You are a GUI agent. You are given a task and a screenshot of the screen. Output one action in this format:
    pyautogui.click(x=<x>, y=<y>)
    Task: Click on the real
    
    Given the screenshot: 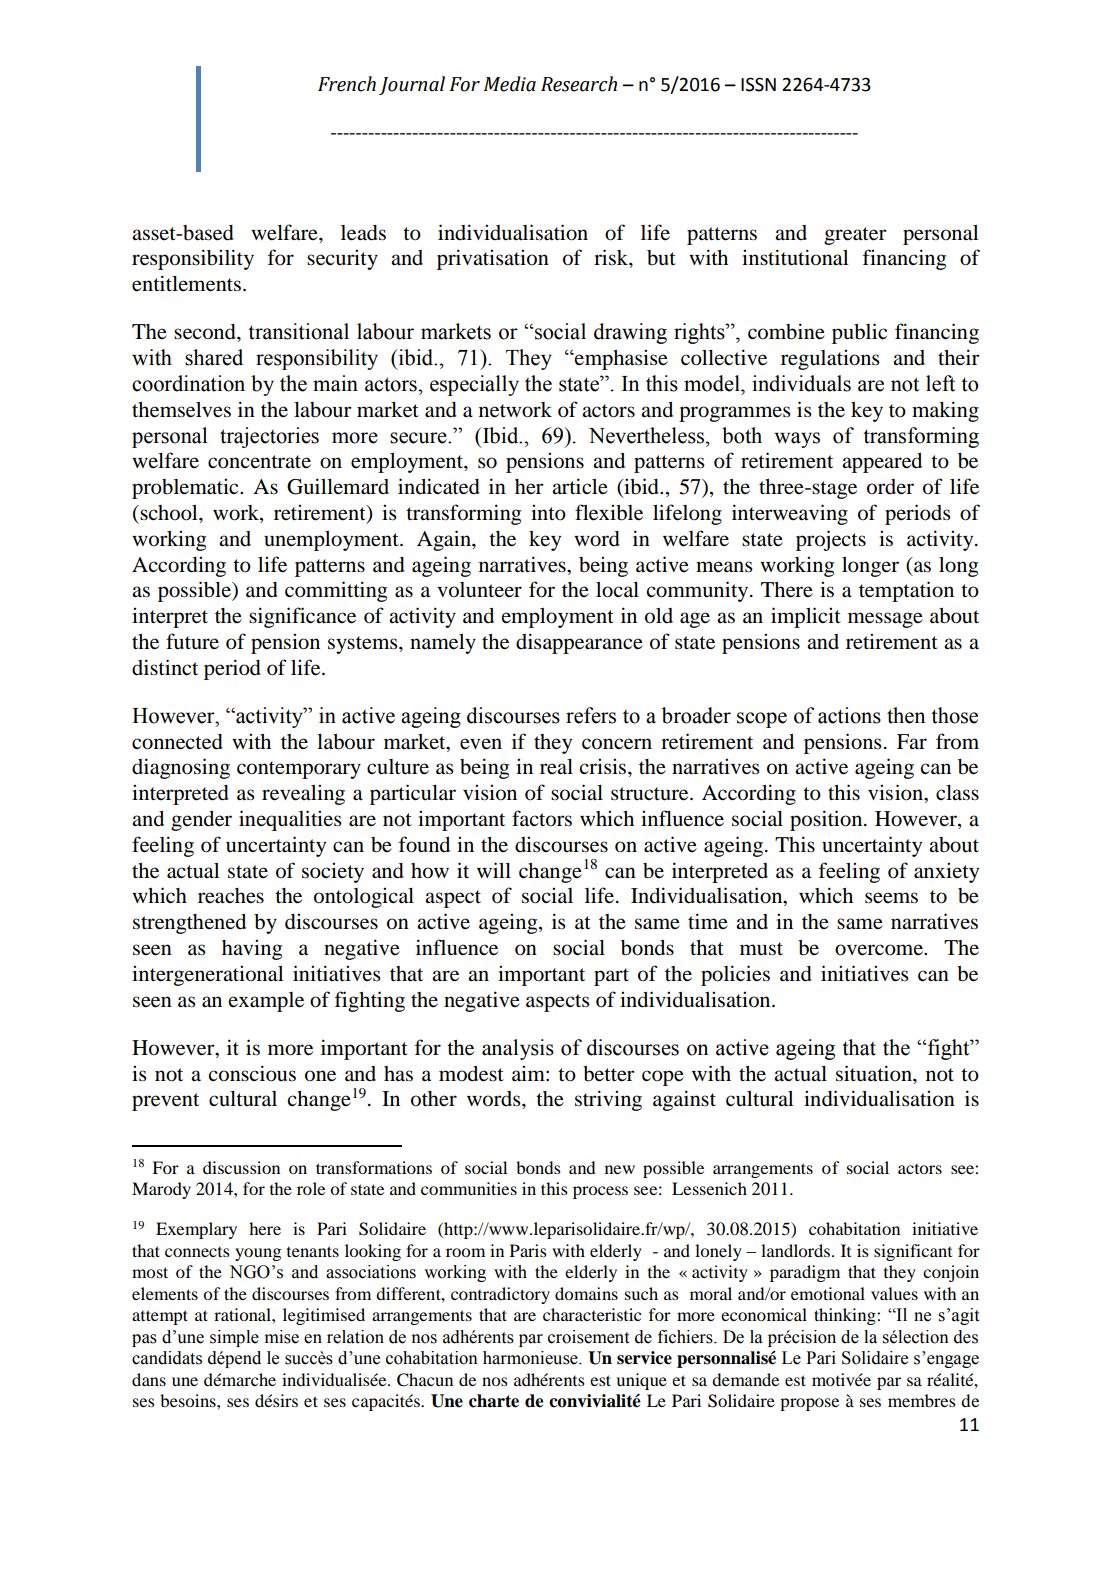 What is the action you would take?
    pyautogui.click(x=556, y=767)
